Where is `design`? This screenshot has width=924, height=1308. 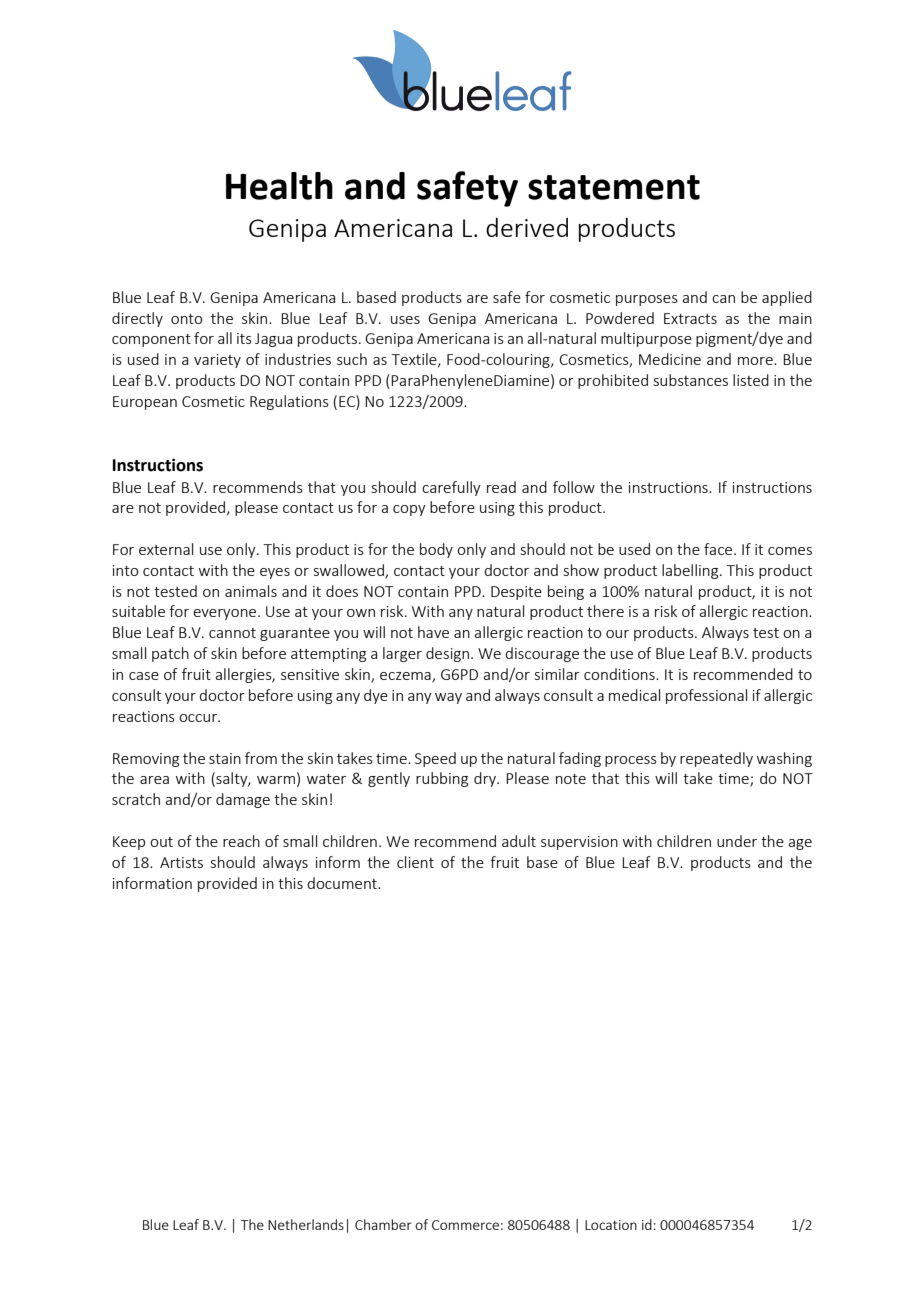
design is located at coordinates (447, 654).
